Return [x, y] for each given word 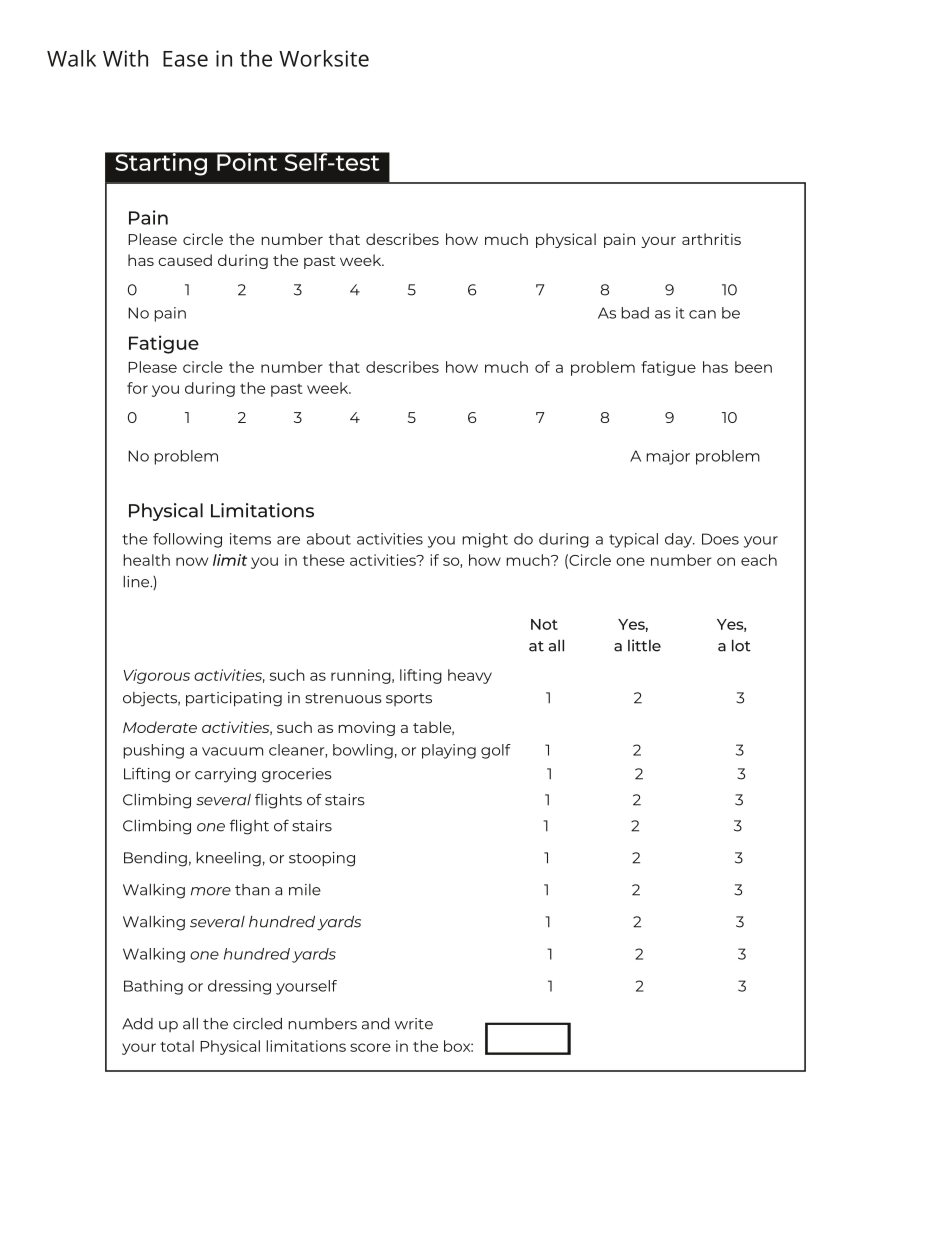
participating [234, 699]
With [125, 58]
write [414, 1024]
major [668, 457]
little [644, 645]
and [375, 1024]
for [137, 388]
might [485, 540]
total [177, 1046]
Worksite [324, 58]
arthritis [711, 239]
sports [409, 699]
